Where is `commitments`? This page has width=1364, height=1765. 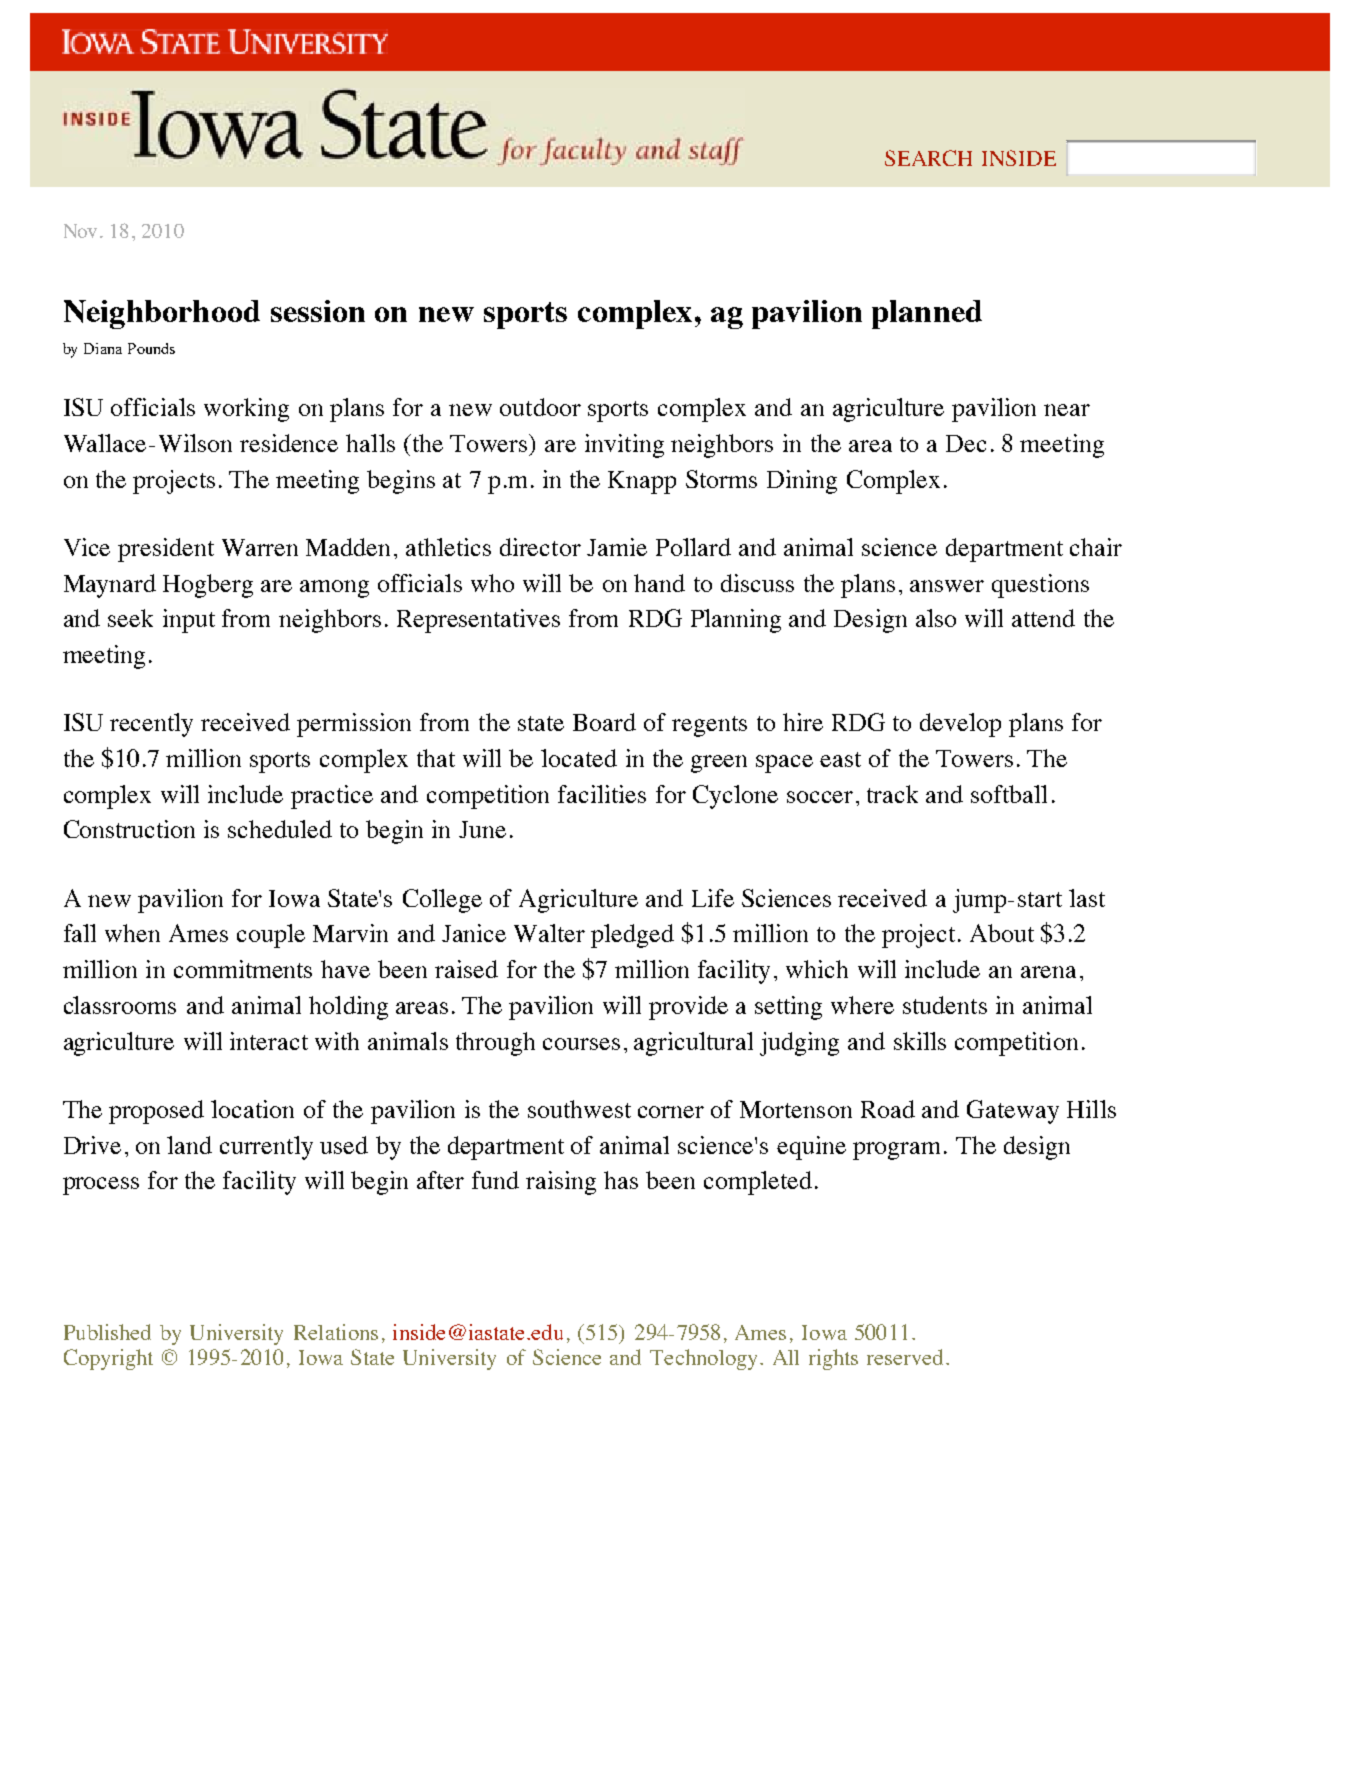 commitments is located at coordinates (243, 969).
